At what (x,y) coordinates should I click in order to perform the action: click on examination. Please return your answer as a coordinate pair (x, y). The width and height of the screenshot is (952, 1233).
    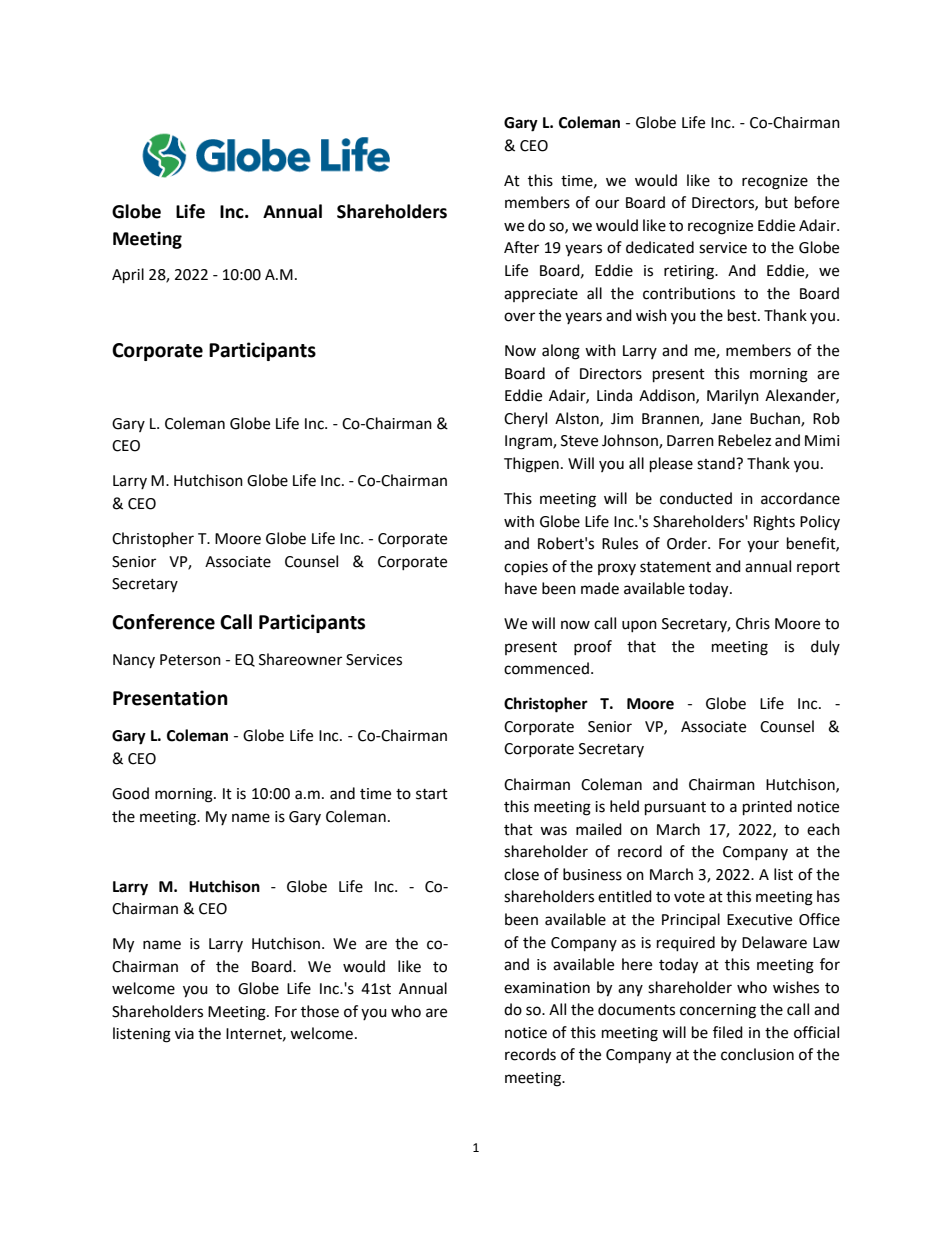
    Looking at the image, I should click on (547, 988).
